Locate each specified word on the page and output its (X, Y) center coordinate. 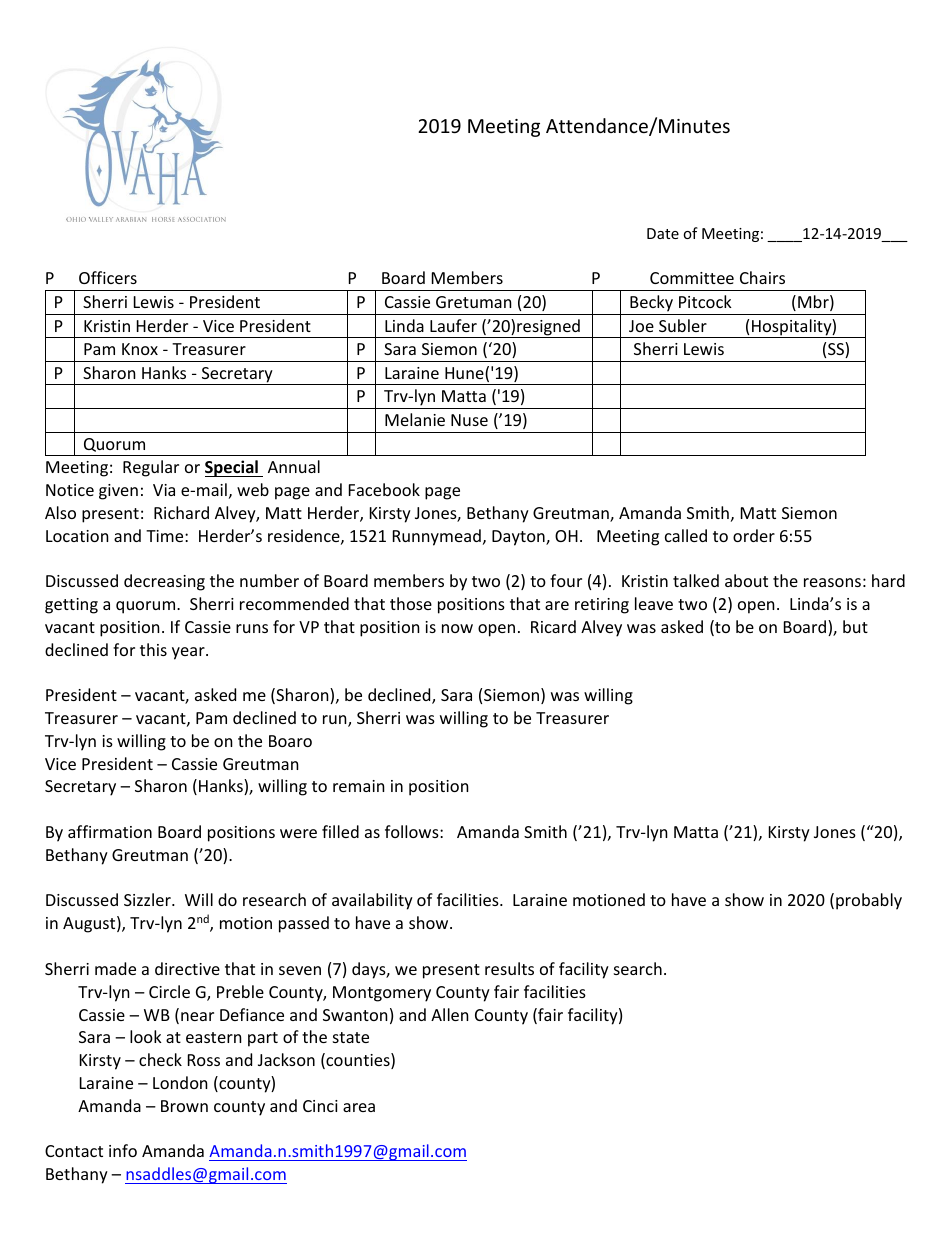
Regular (151, 468)
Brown (184, 1106)
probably (869, 901)
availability (372, 901)
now (457, 628)
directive (187, 968)
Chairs (762, 277)
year (189, 653)
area (359, 1107)
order (754, 535)
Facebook (384, 489)
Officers (108, 277)
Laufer (453, 325)
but (855, 626)
